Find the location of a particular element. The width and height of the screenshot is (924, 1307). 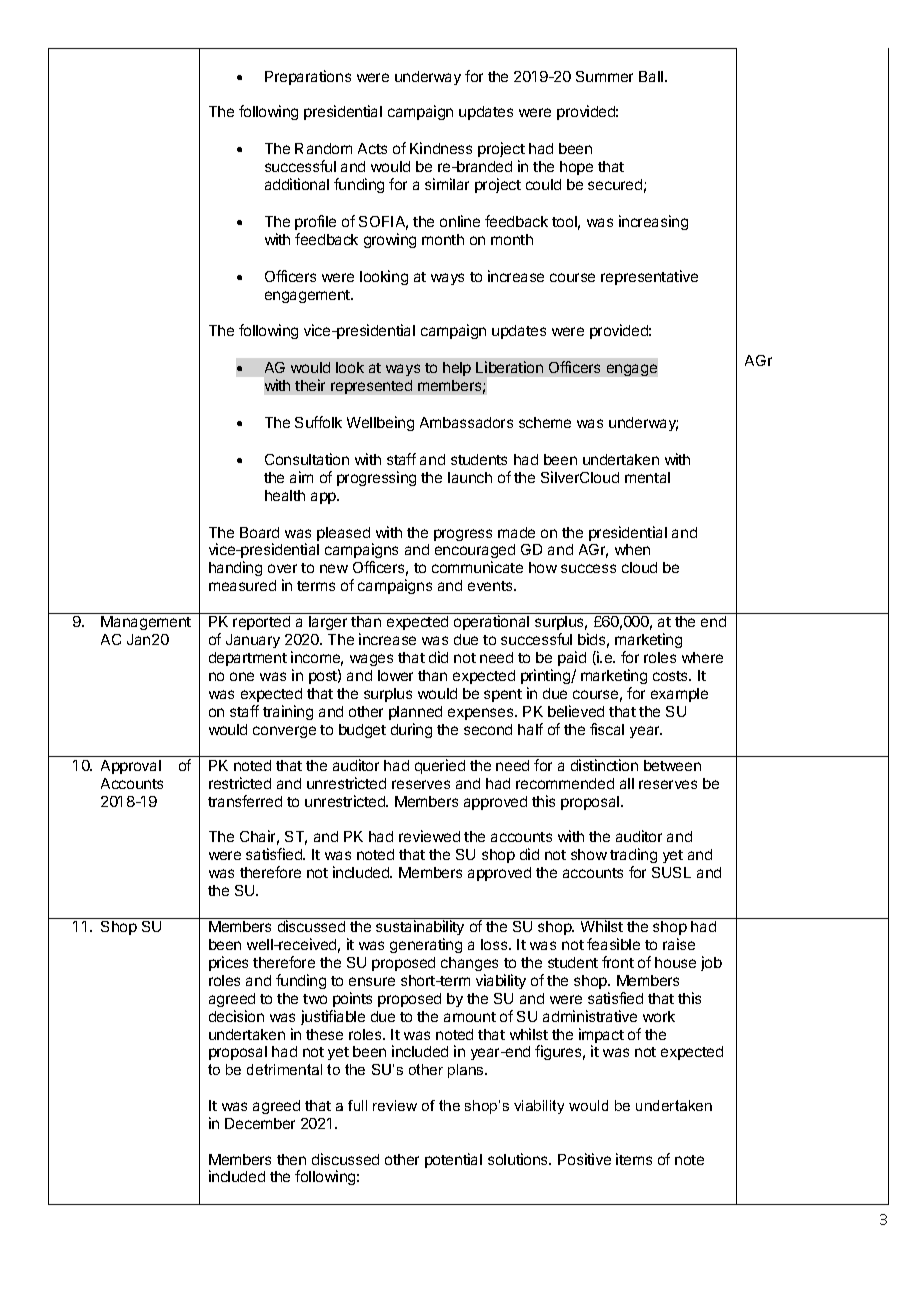

Kindness is located at coordinates (441, 148).
